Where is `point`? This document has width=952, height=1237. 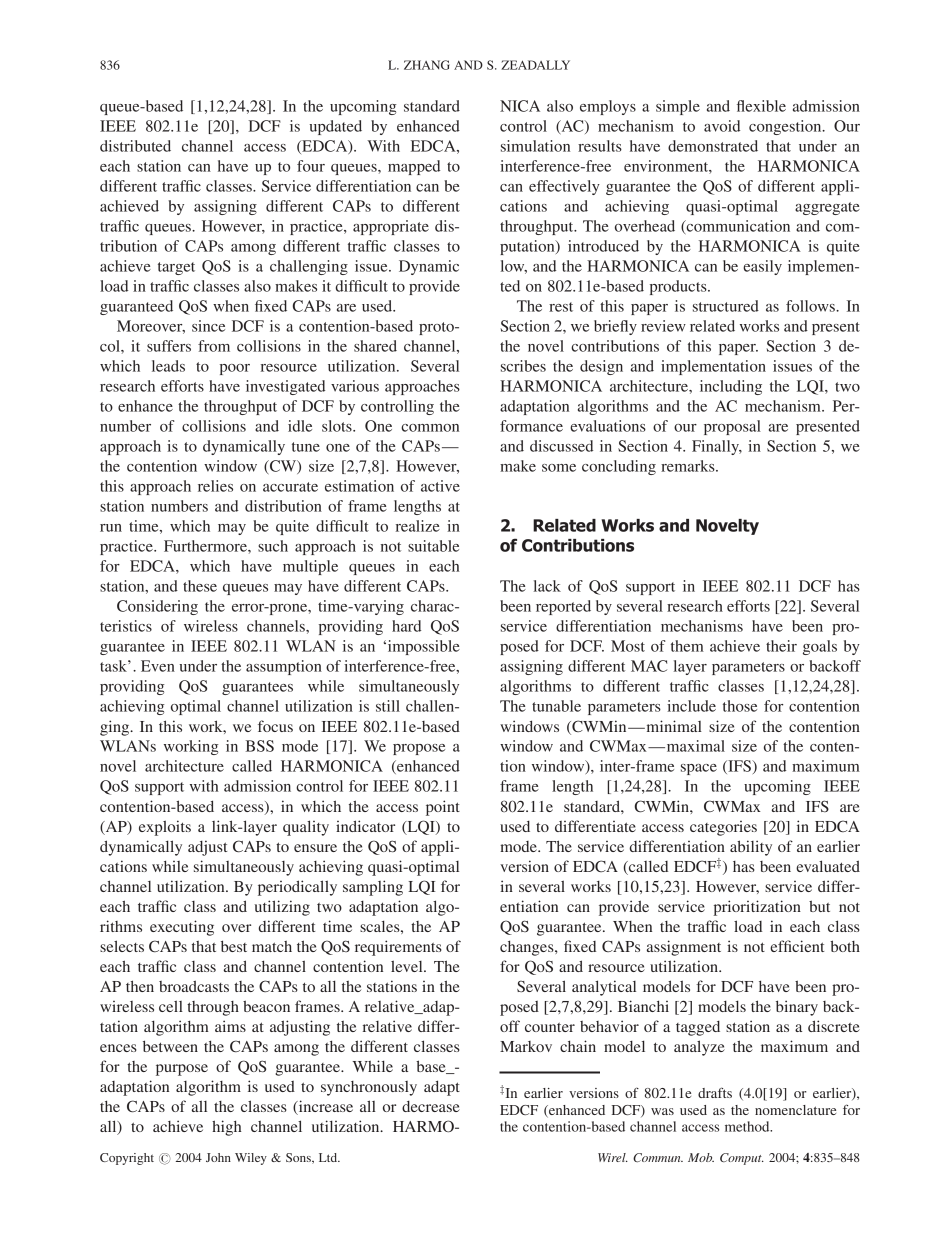
point is located at coordinates (443, 808).
